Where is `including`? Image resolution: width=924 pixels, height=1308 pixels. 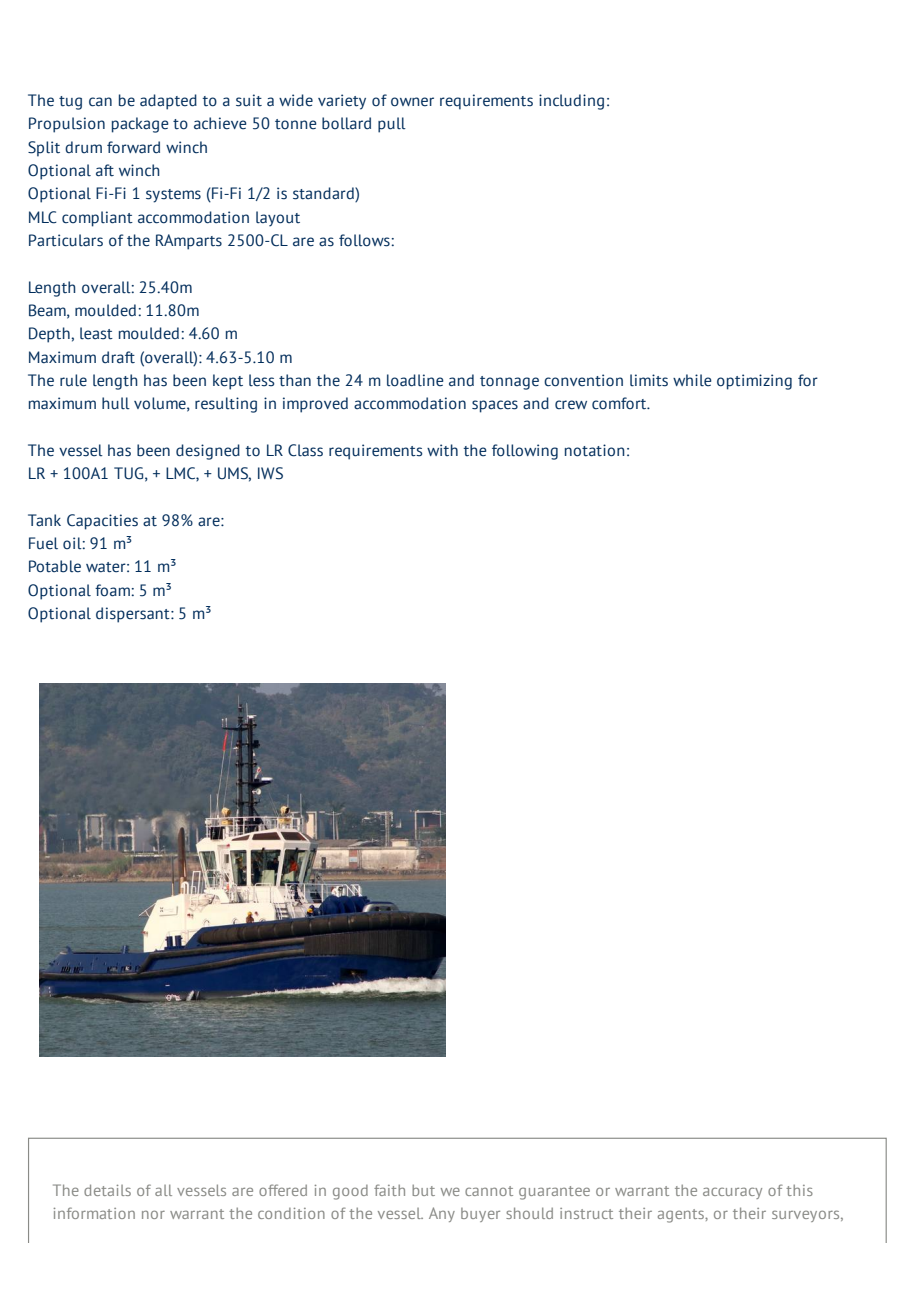 including is located at coordinates (571, 102).
